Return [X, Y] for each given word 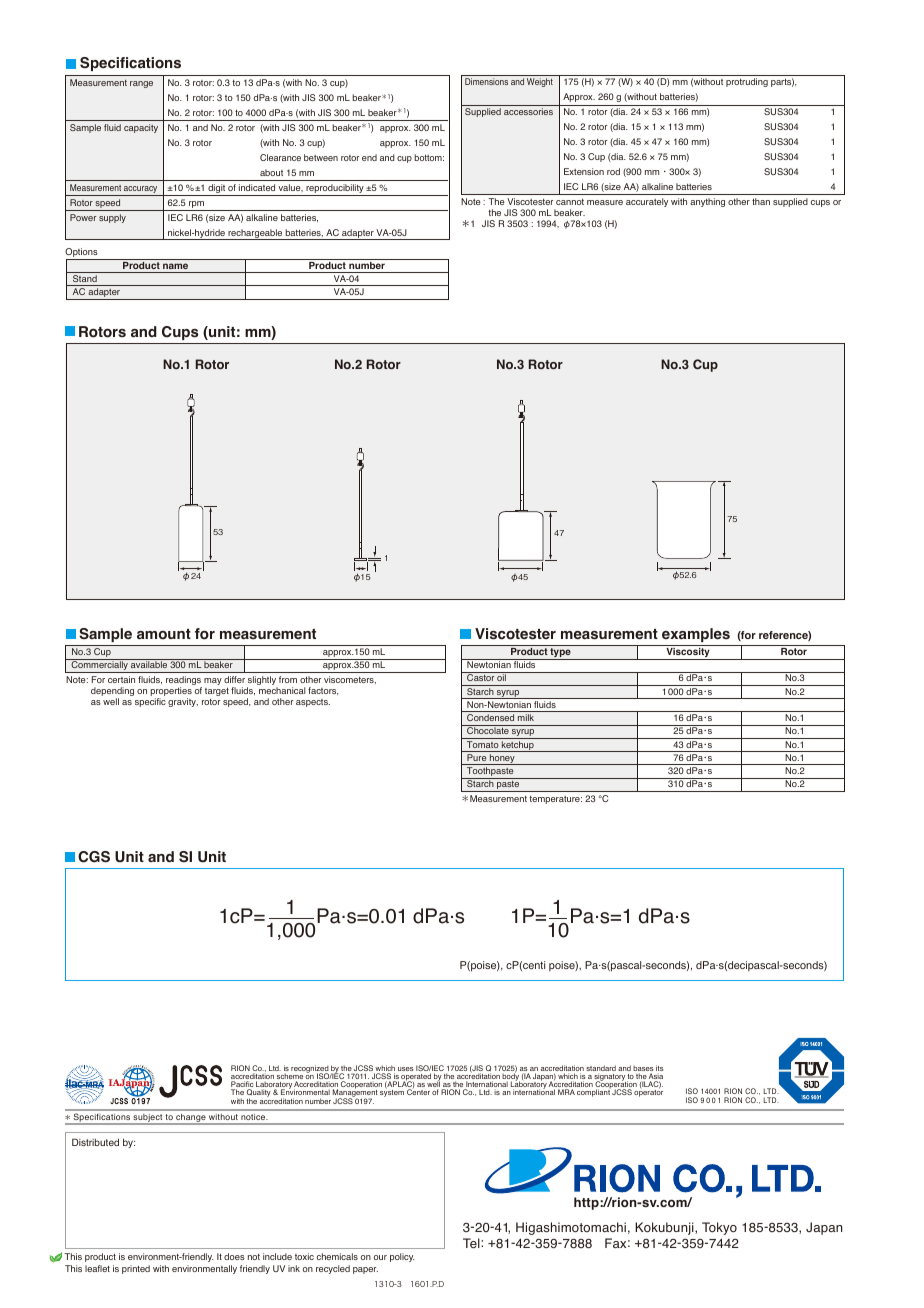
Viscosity [688, 654]
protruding [747, 82]
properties [171, 693]
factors [323, 691]
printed [136, 1269]
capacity [141, 128]
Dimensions [486, 81]
